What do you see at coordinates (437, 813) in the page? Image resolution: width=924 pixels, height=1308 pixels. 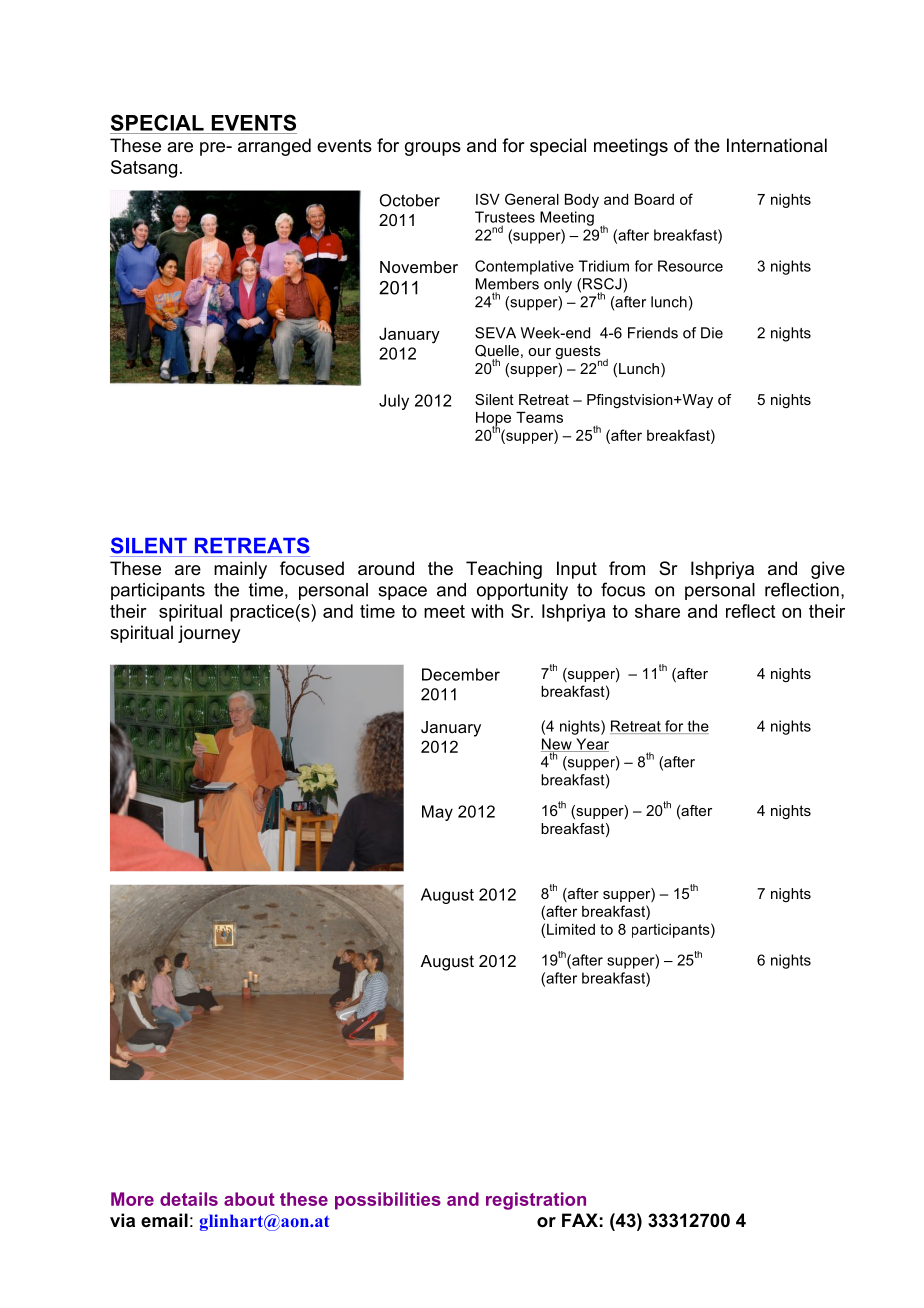 I see `May` at bounding box center [437, 813].
